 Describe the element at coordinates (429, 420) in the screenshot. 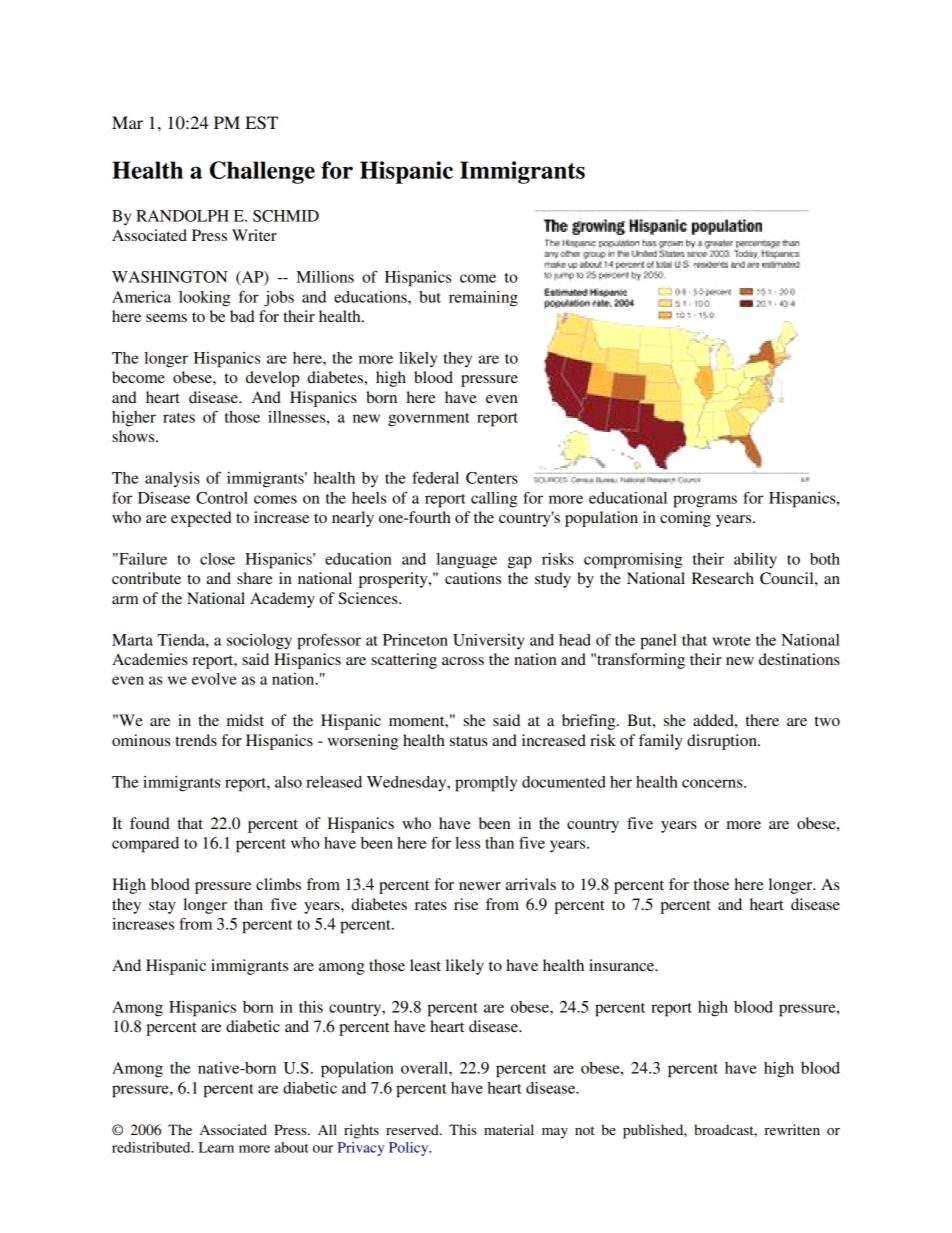

I see `government` at that location.
